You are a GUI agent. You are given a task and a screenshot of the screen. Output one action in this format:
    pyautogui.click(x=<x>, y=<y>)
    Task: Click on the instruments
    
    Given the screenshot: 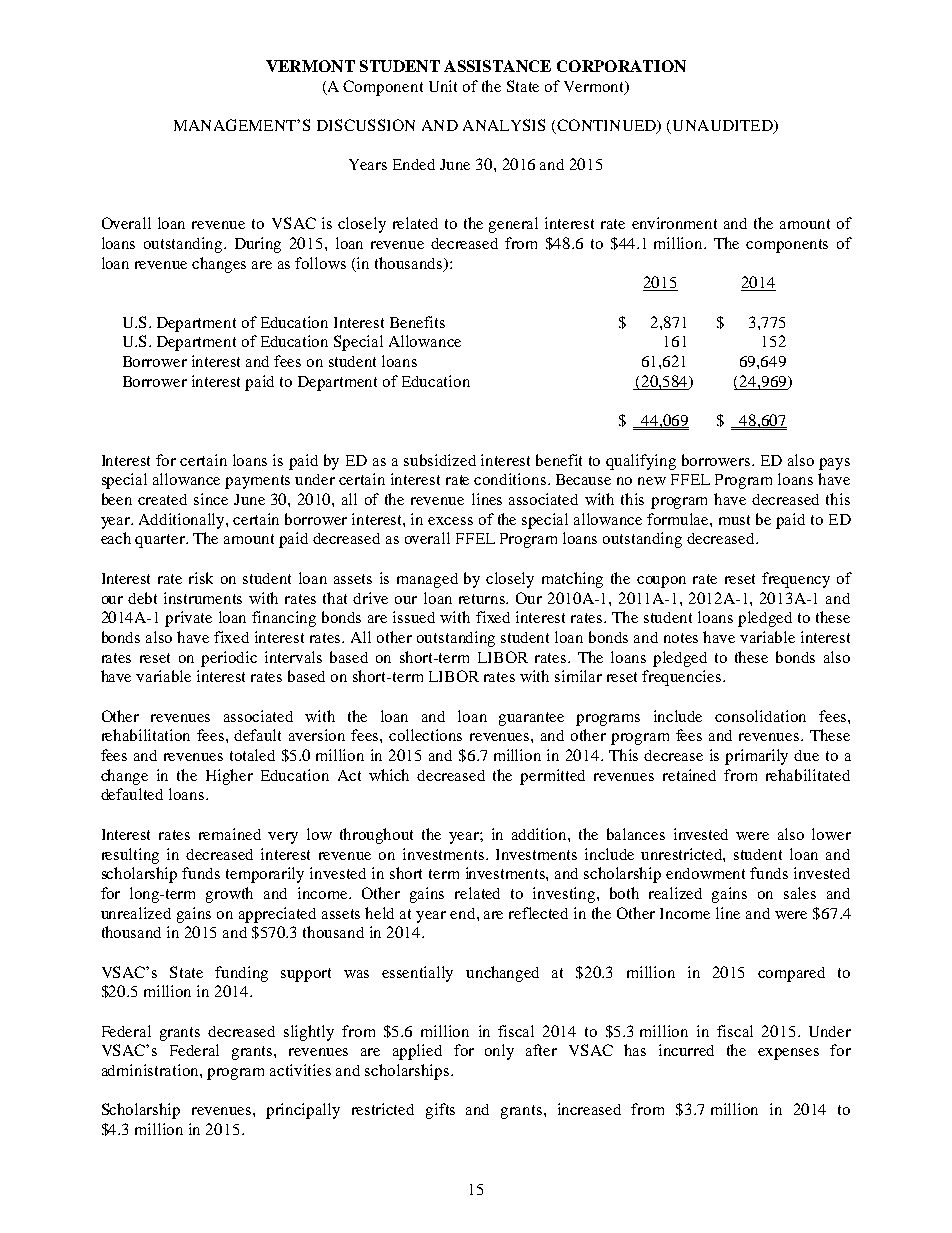 What is the action you would take?
    pyautogui.click(x=203, y=598)
